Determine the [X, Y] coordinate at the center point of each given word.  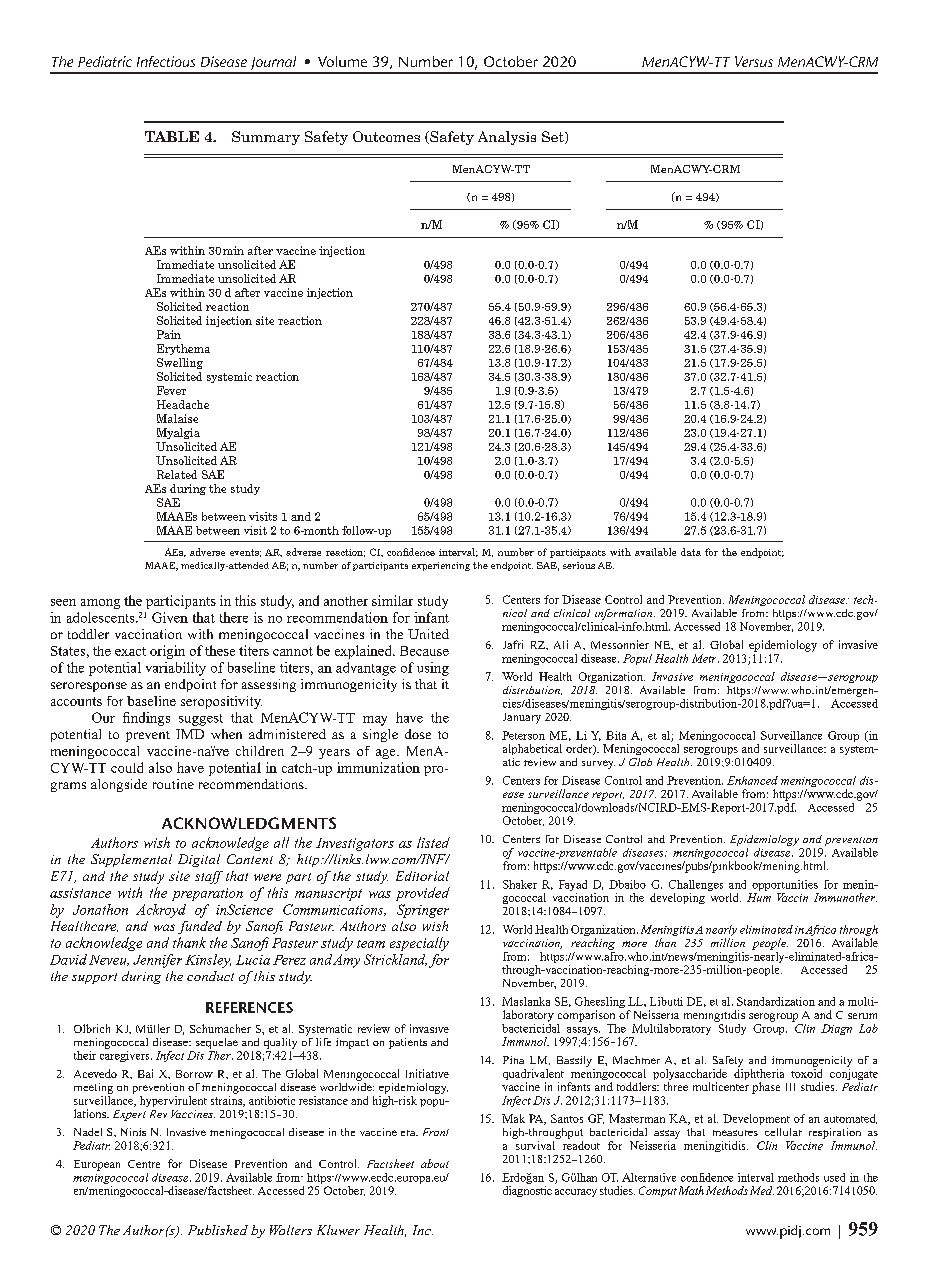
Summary [266, 138]
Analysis [507, 138]
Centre [144, 1164]
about [435, 1163]
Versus [754, 61]
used [834, 1177]
